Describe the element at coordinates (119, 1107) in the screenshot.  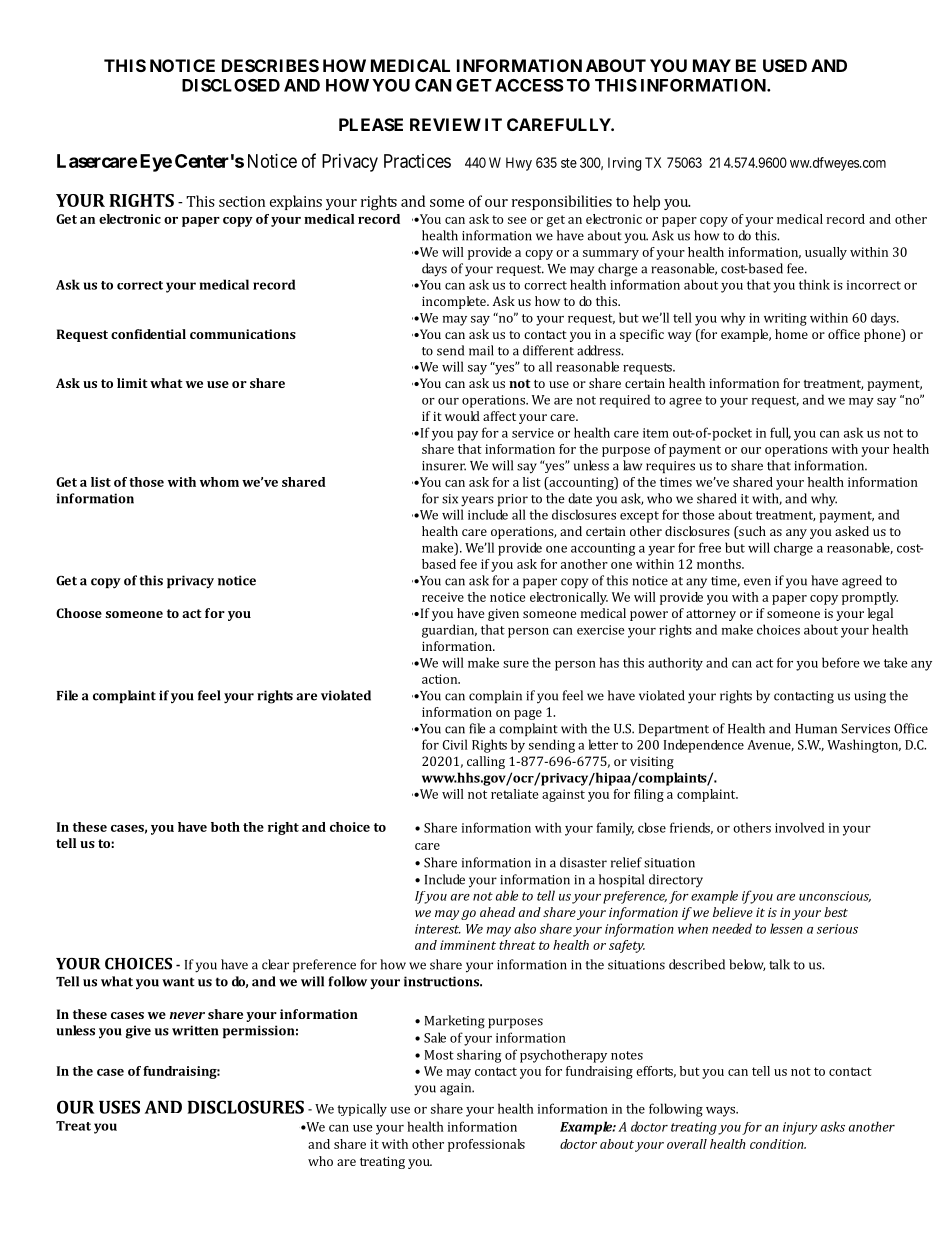
I see `USES` at that location.
